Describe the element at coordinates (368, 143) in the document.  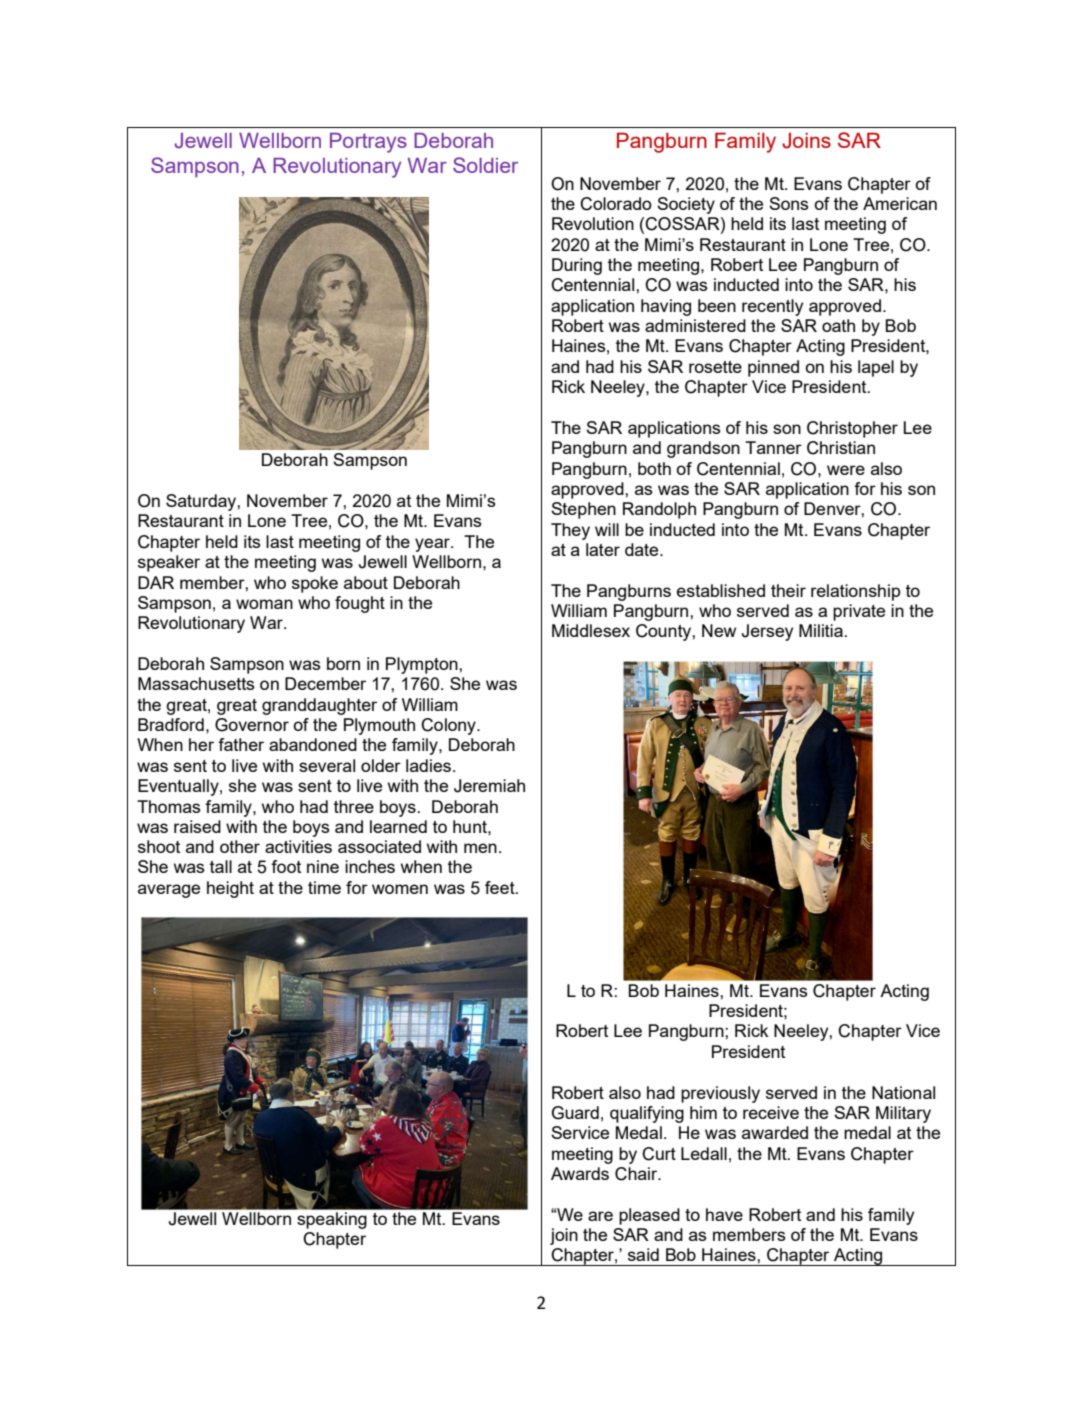
I see `Portrays` at that location.
